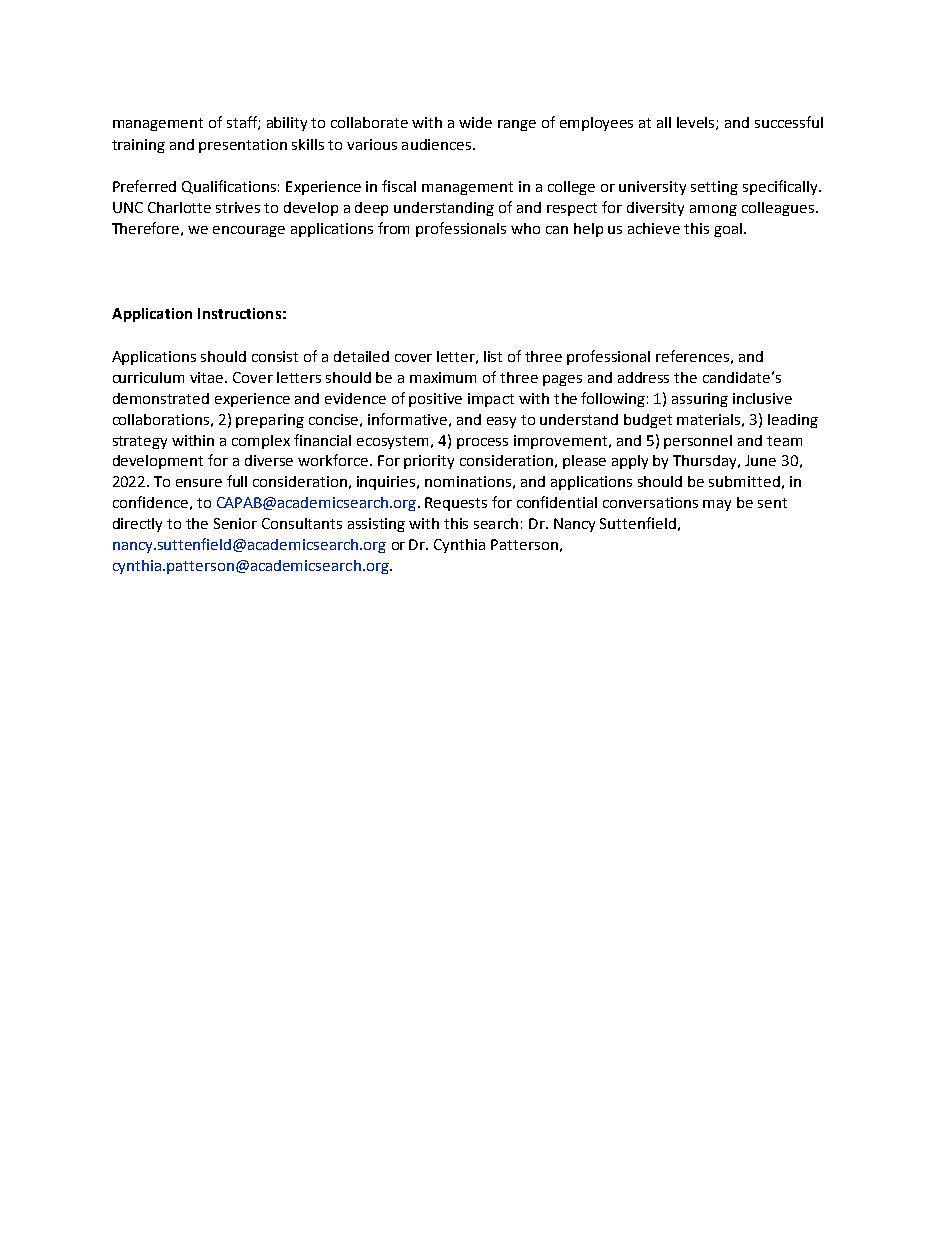 The image size is (952, 1233). Describe the element at coordinates (438, 144) in the screenshot. I see `audiences` at that location.
